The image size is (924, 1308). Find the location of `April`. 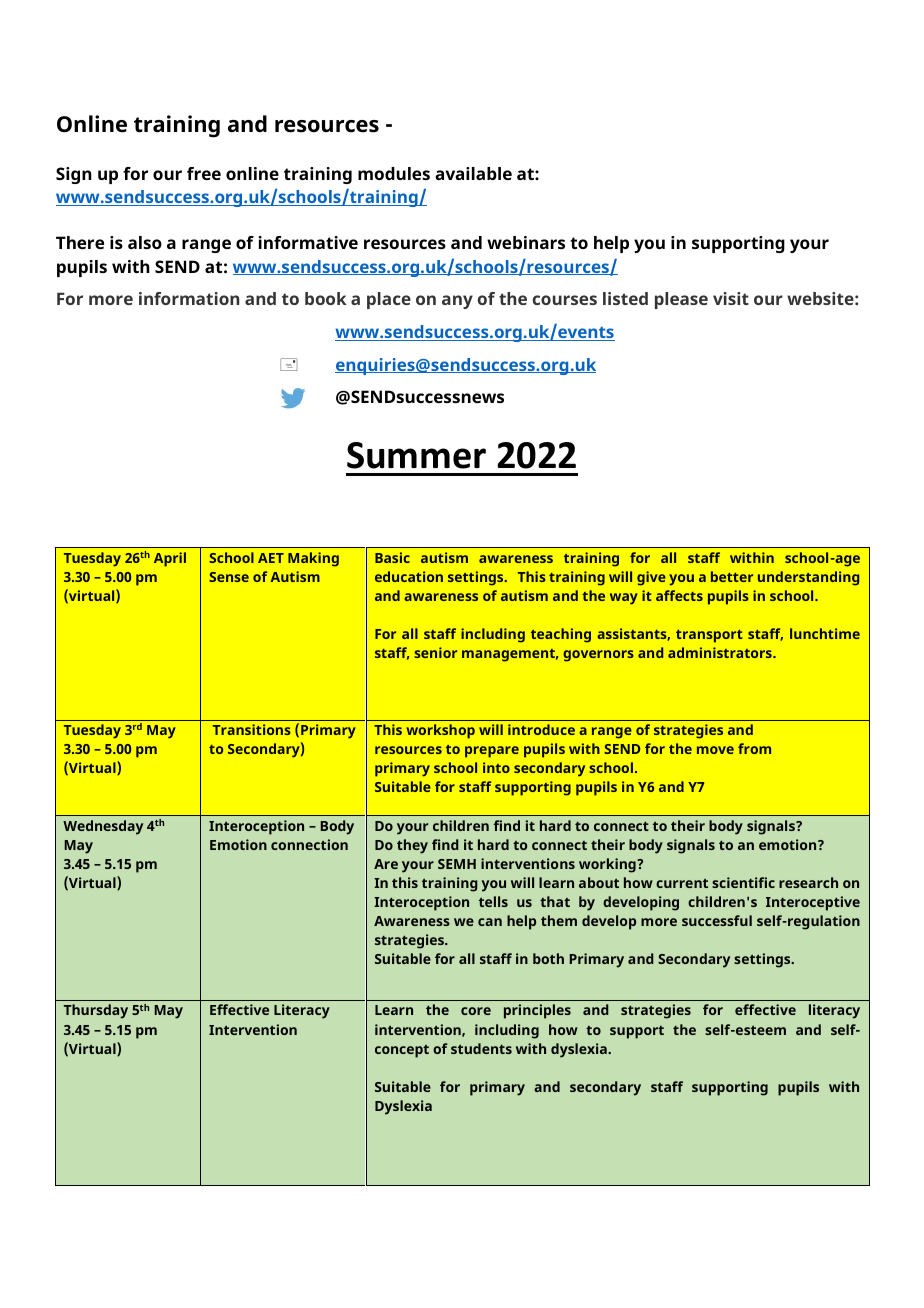

April is located at coordinates (170, 559).
